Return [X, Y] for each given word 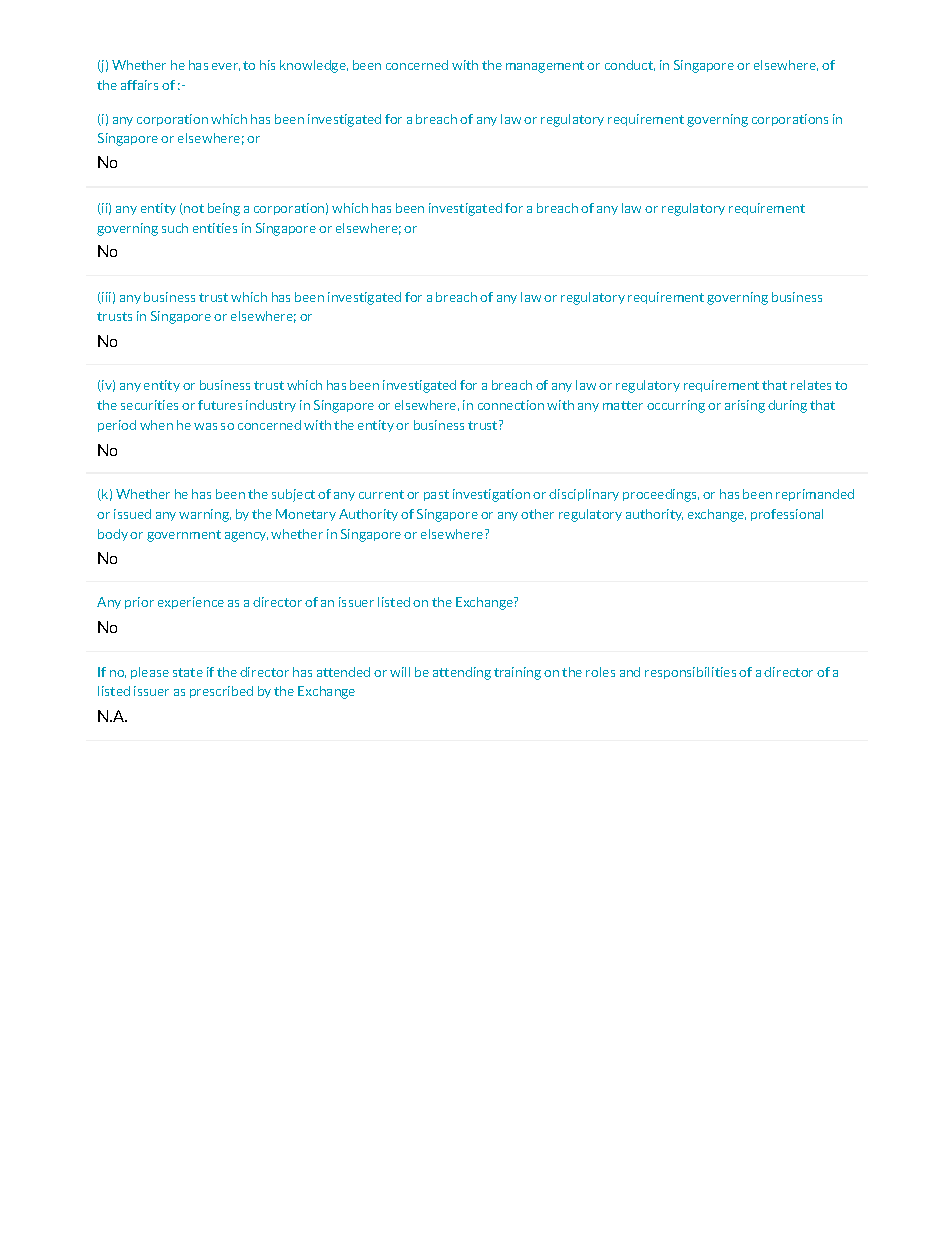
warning [205, 515]
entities [215, 228]
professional [787, 515]
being [224, 209]
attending [462, 673]
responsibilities [690, 673]
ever [226, 67]
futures [220, 405]
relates [811, 385]
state [188, 672]
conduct [630, 65]
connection [511, 405]
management [545, 67]
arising [745, 406]
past [436, 495]
